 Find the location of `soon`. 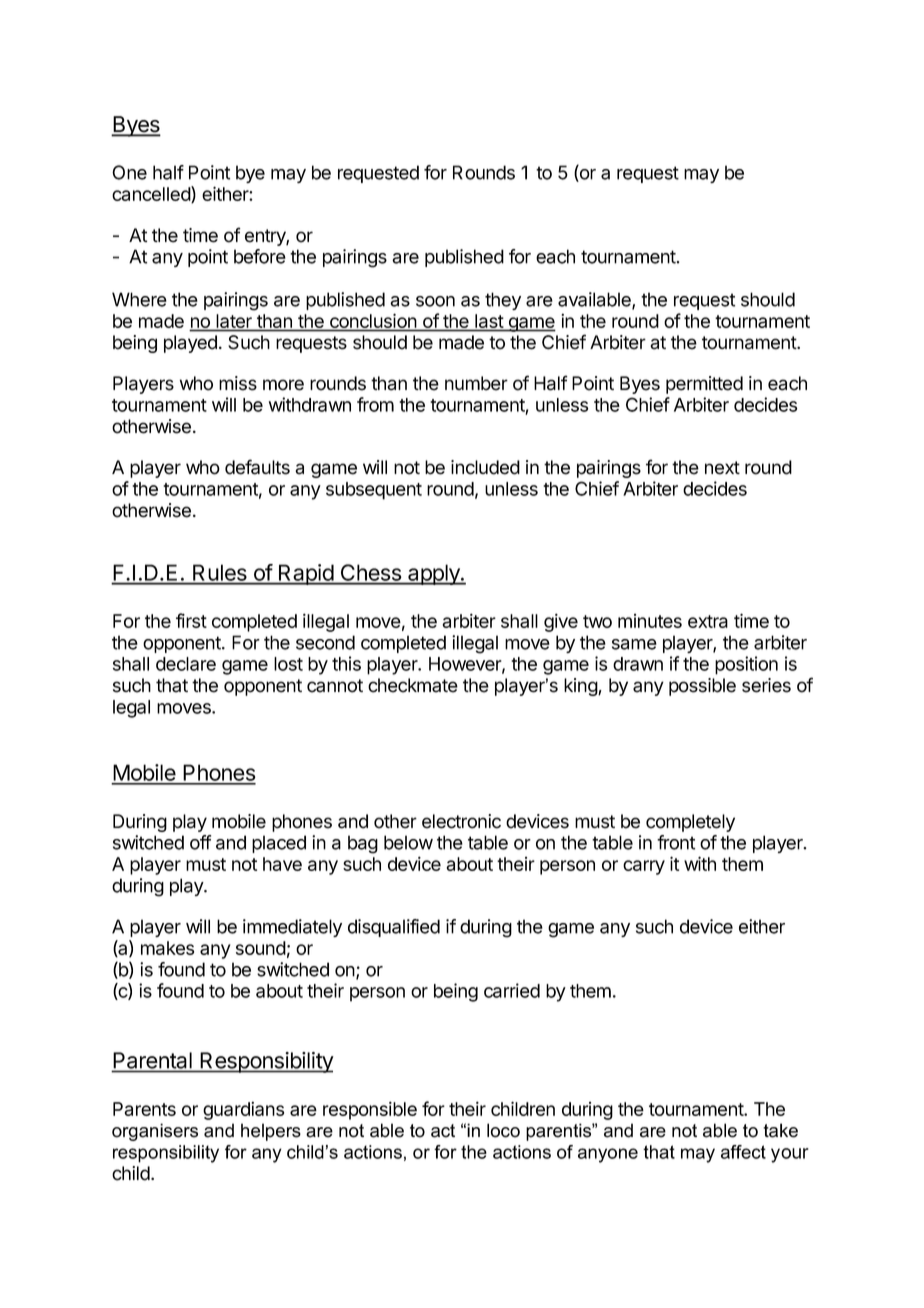

soon is located at coordinates (435, 301).
